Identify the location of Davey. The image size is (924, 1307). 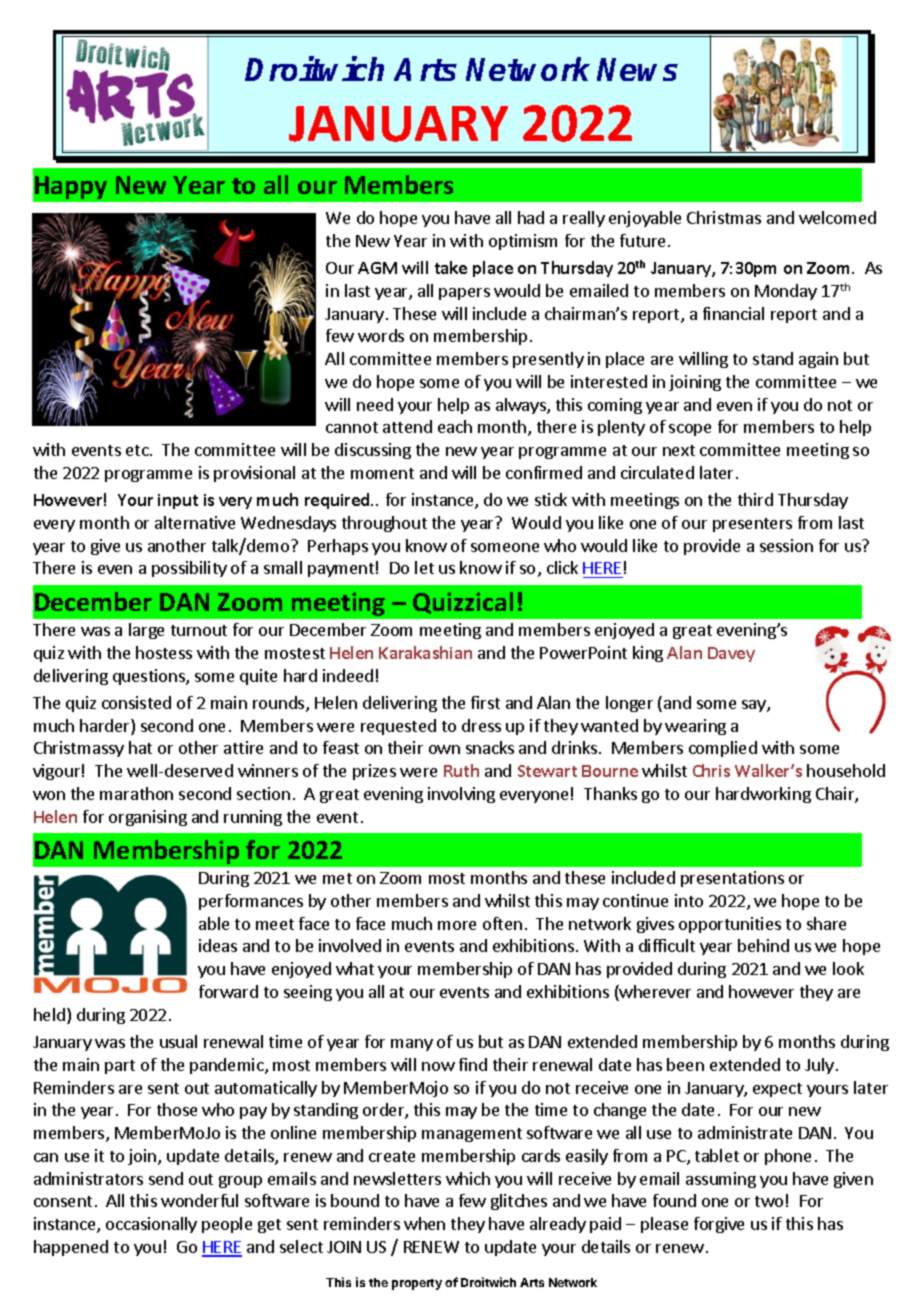
(731, 654).
